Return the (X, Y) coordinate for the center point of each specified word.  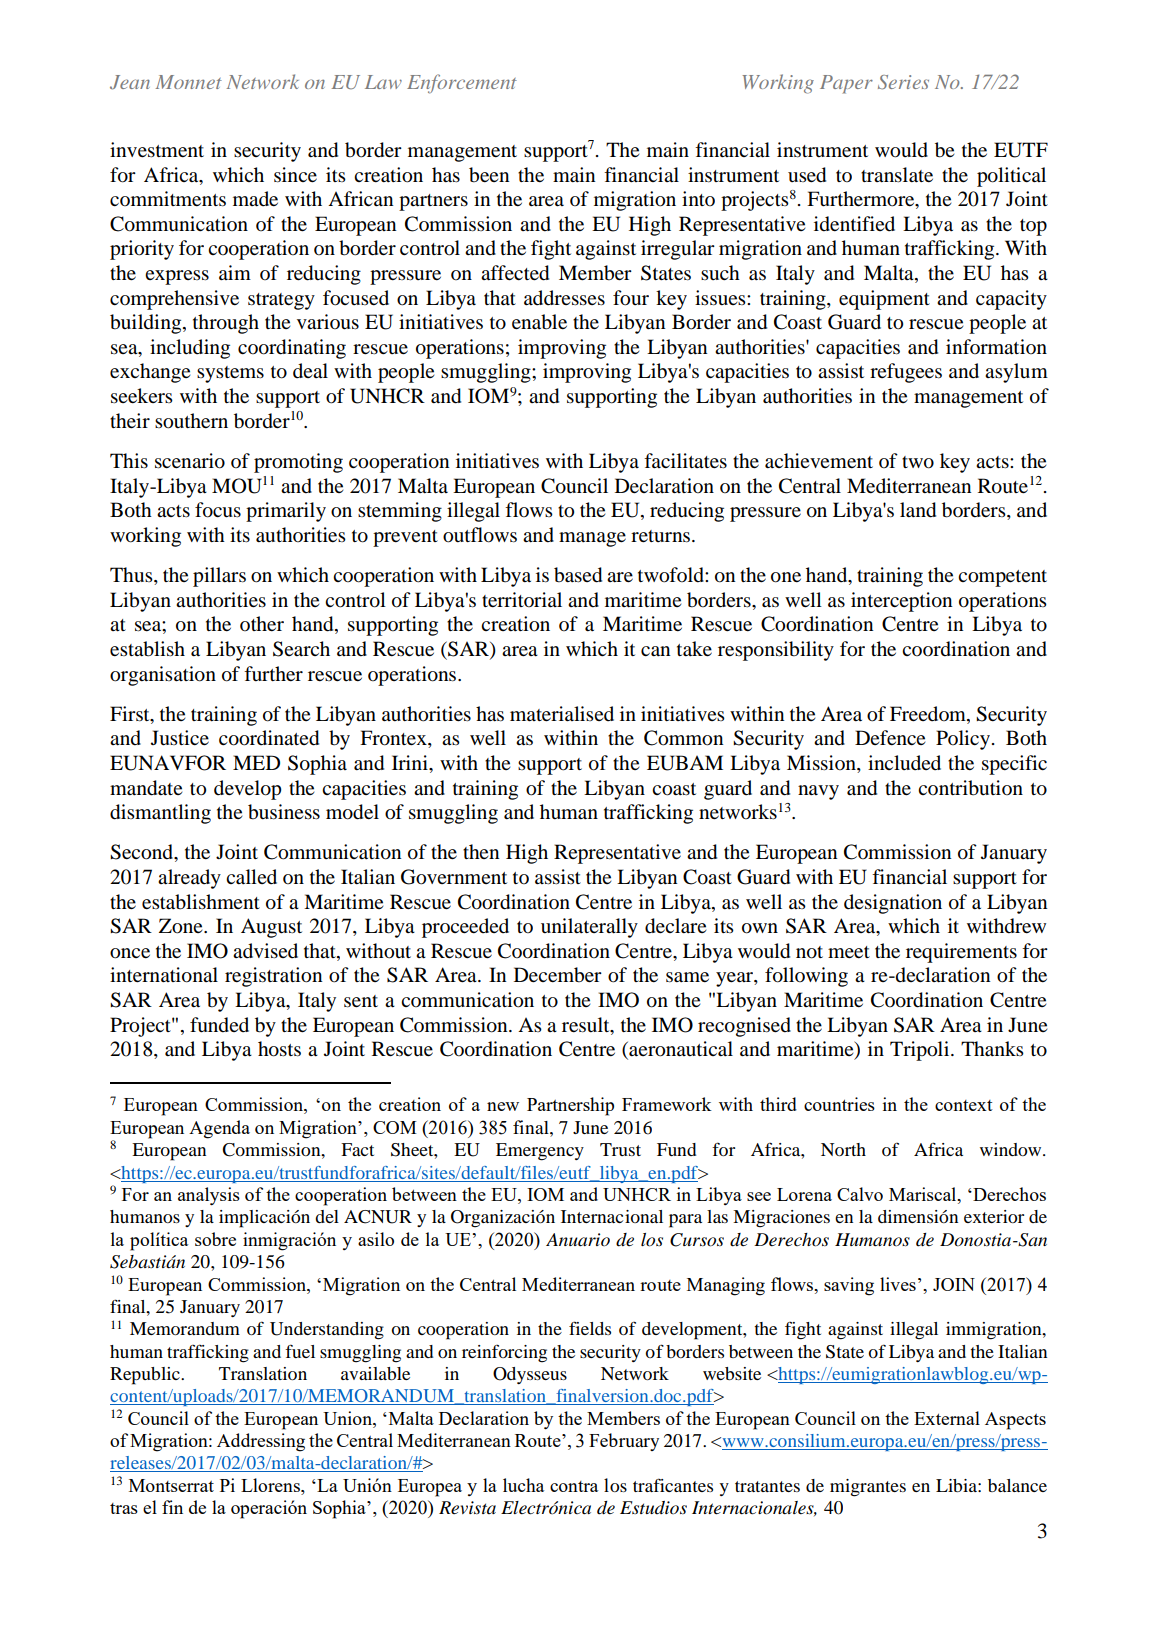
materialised (562, 714)
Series (903, 82)
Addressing (261, 1442)
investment (157, 150)
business (284, 812)
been (489, 175)
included (904, 763)
